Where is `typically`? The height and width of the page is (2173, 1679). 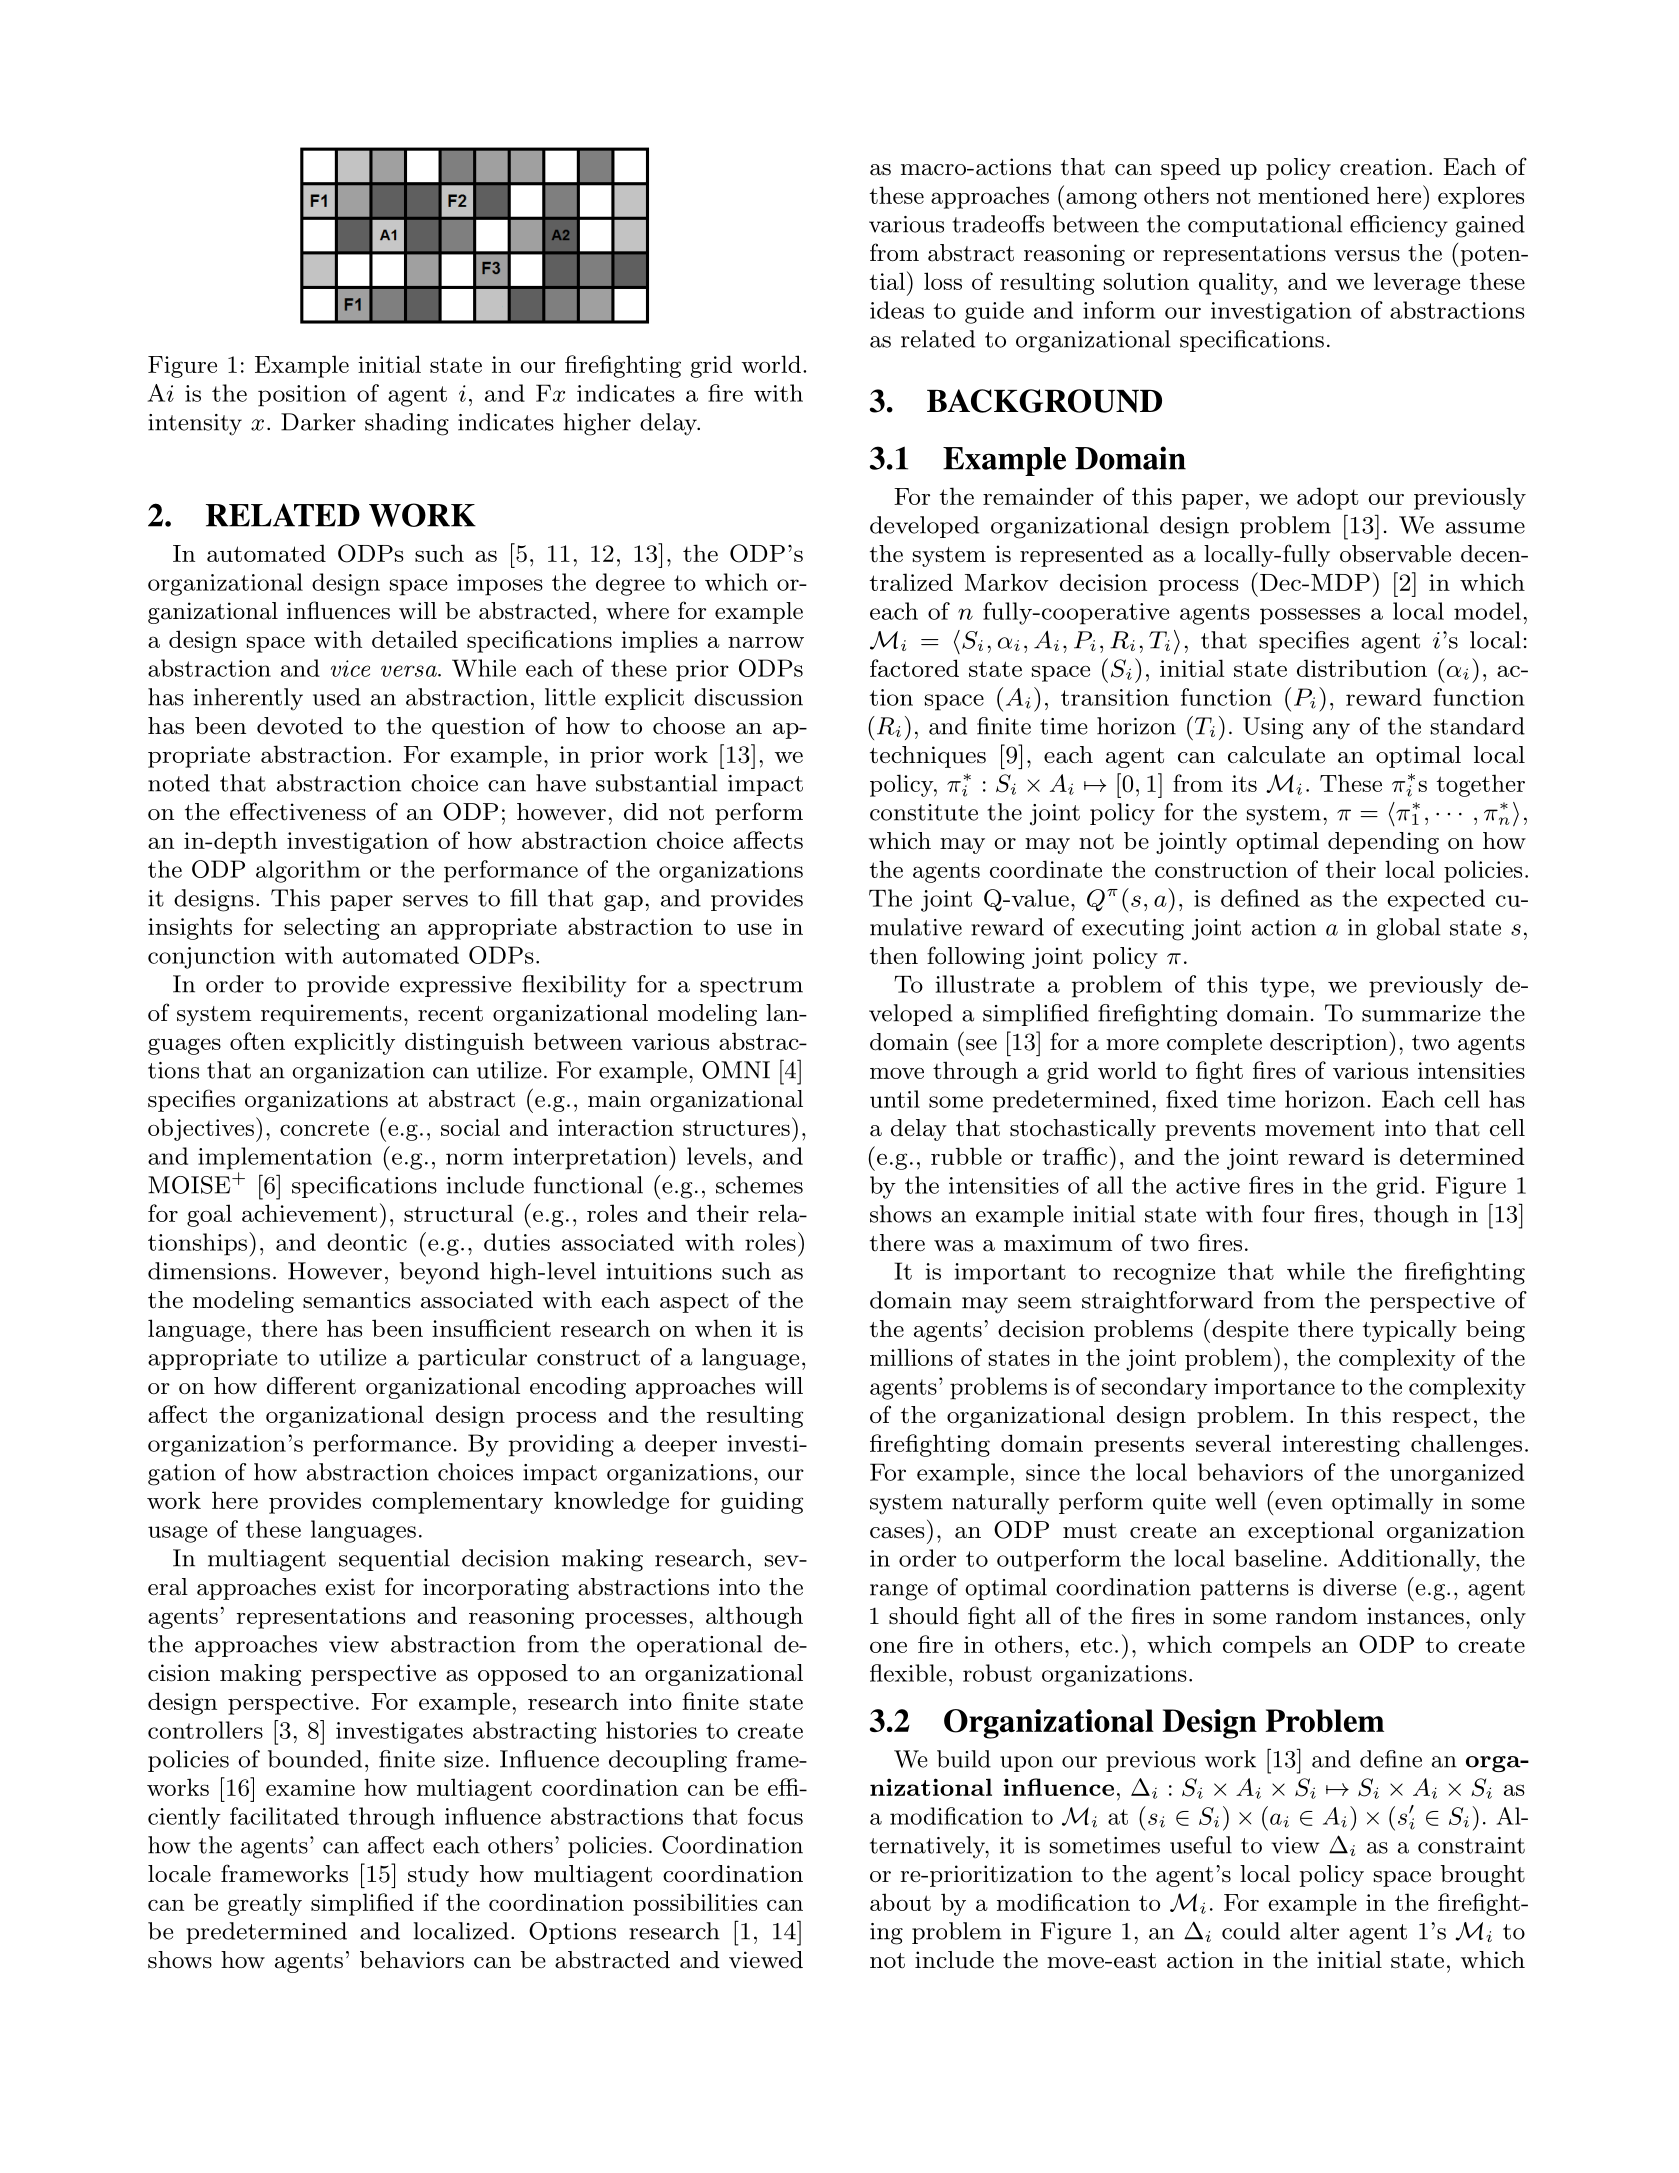
typically is located at coordinates (1410, 1331).
